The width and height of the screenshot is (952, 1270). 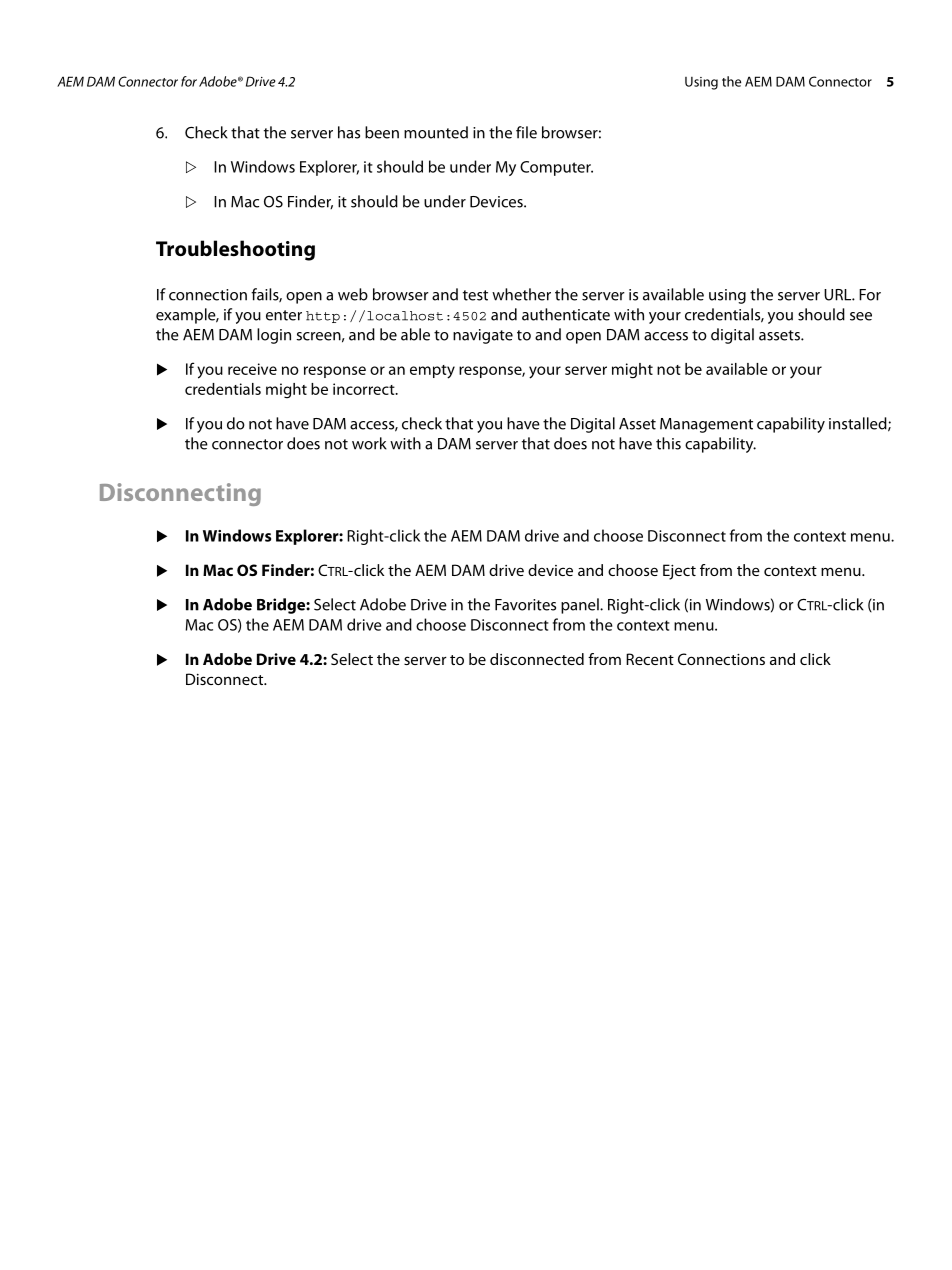 What do you see at coordinates (436, 132) in the screenshot?
I see `mounted` at bounding box center [436, 132].
